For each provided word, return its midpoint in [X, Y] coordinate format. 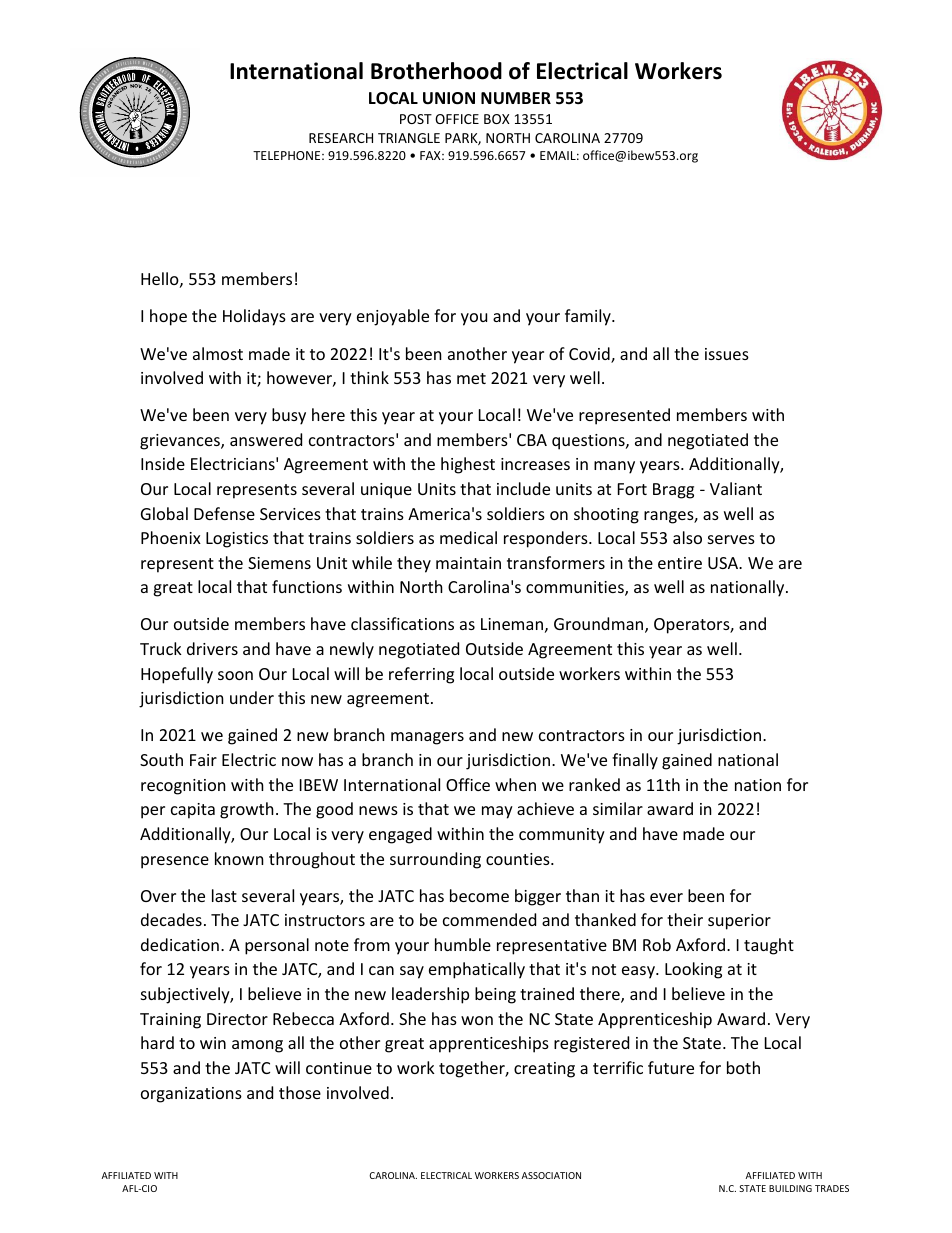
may [497, 812]
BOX [497, 119]
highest [468, 465]
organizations [191, 1095]
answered [266, 439]
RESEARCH [341, 138]
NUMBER [516, 98]
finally [635, 761]
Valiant [736, 488]
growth [247, 810]
